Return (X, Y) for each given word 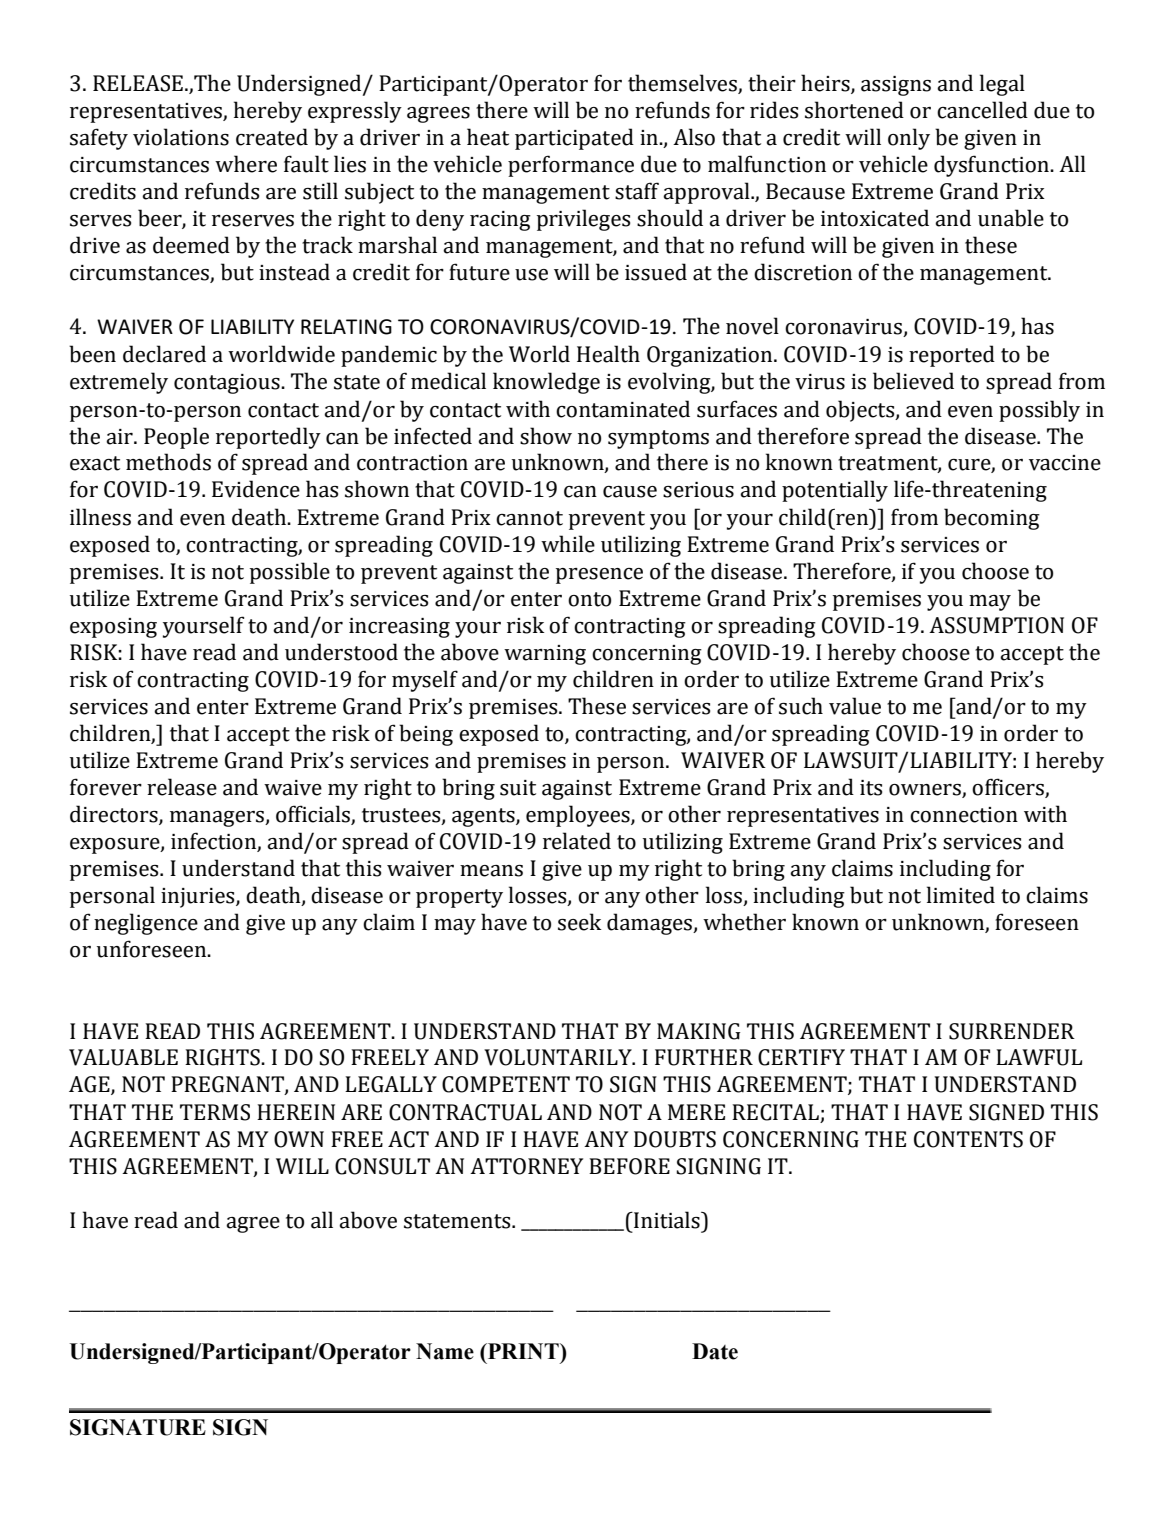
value (855, 706)
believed (913, 381)
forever (106, 787)
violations (181, 137)
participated (574, 139)
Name (445, 1351)
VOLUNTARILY (559, 1057)
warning (545, 655)
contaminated (623, 409)
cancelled (982, 110)
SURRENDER (1012, 1031)
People (176, 438)
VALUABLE (123, 1057)
